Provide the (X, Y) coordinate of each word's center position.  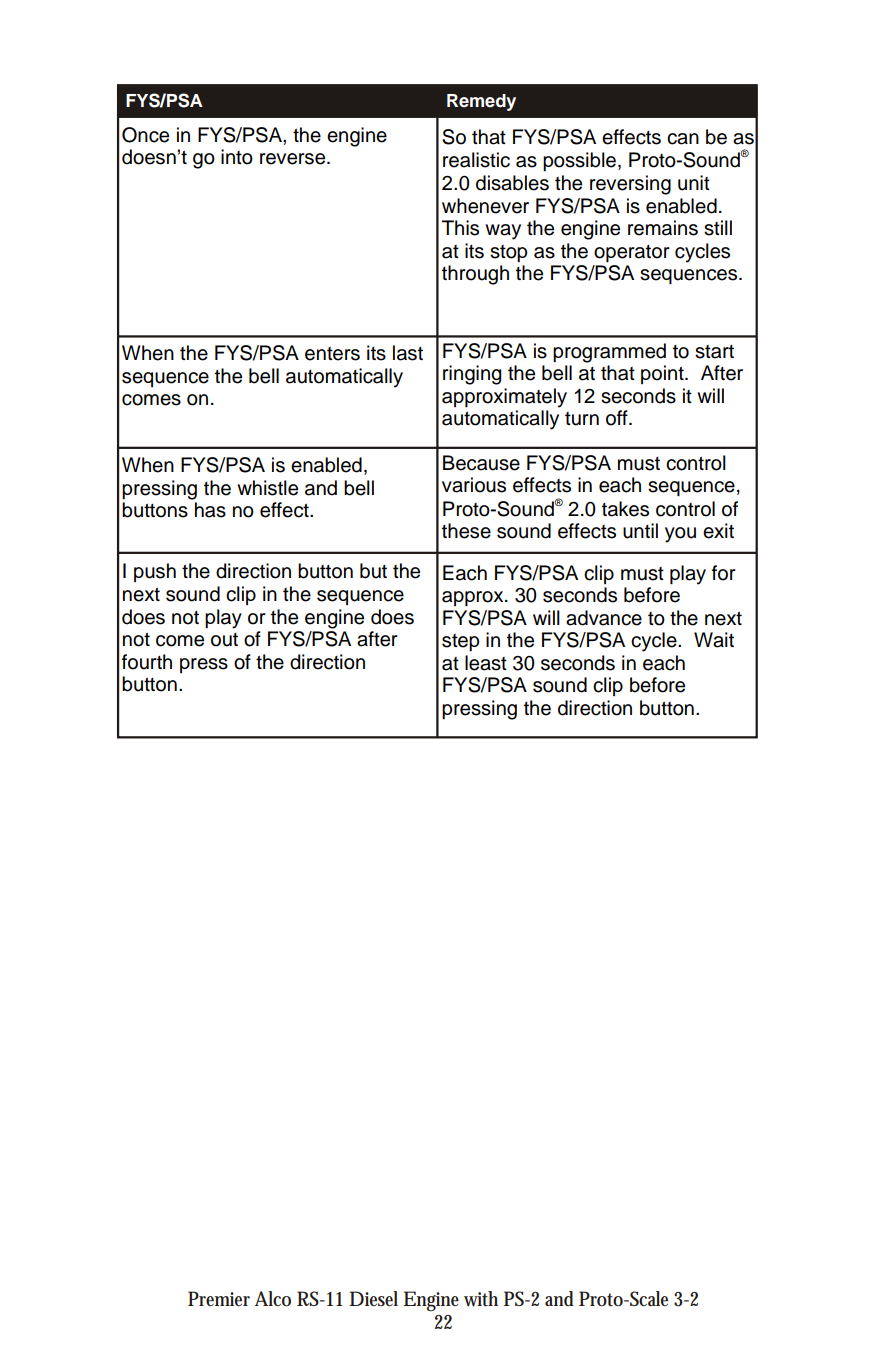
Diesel (373, 1299)
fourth (147, 662)
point (663, 374)
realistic (476, 160)
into (237, 157)
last (408, 353)
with (481, 1299)
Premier (219, 1299)
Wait (714, 640)
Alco (273, 1299)
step (460, 642)
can (683, 139)
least (486, 663)
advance (604, 618)
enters (332, 354)
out (224, 640)
